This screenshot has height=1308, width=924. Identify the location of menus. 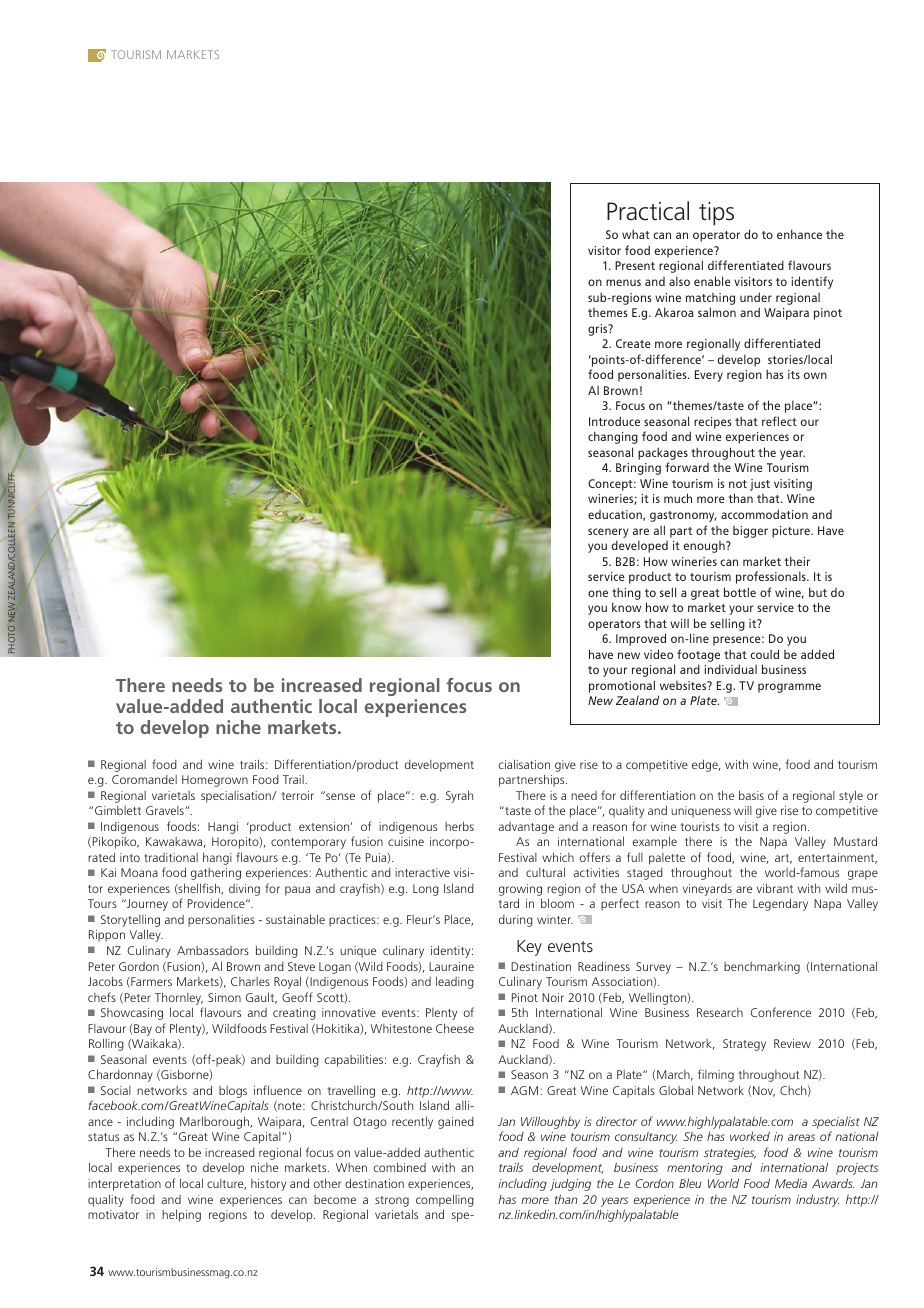
(623, 282).
